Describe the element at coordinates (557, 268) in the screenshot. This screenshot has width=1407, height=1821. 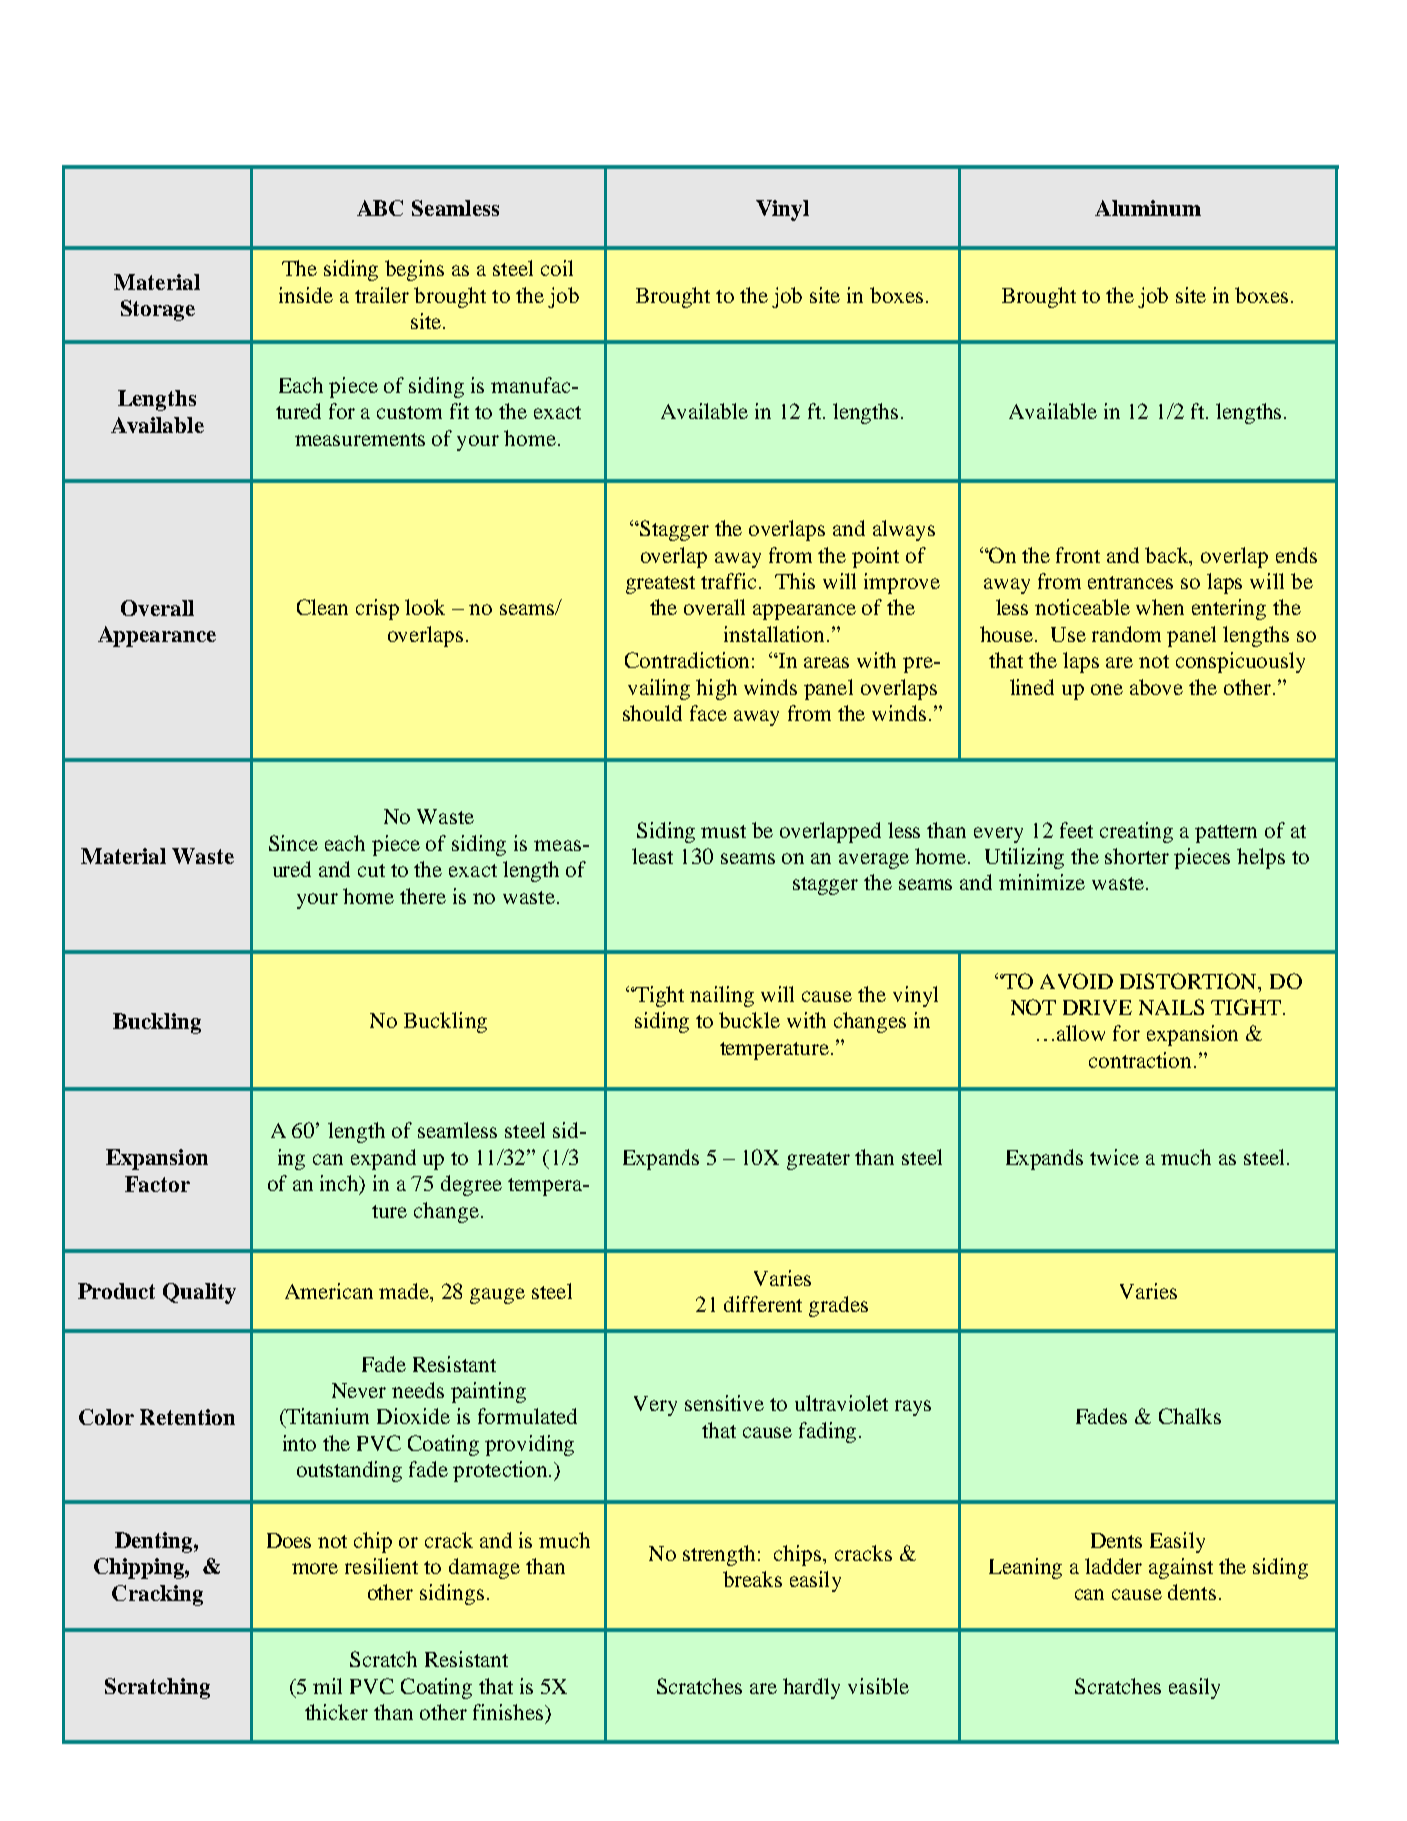
I see `coil` at that location.
